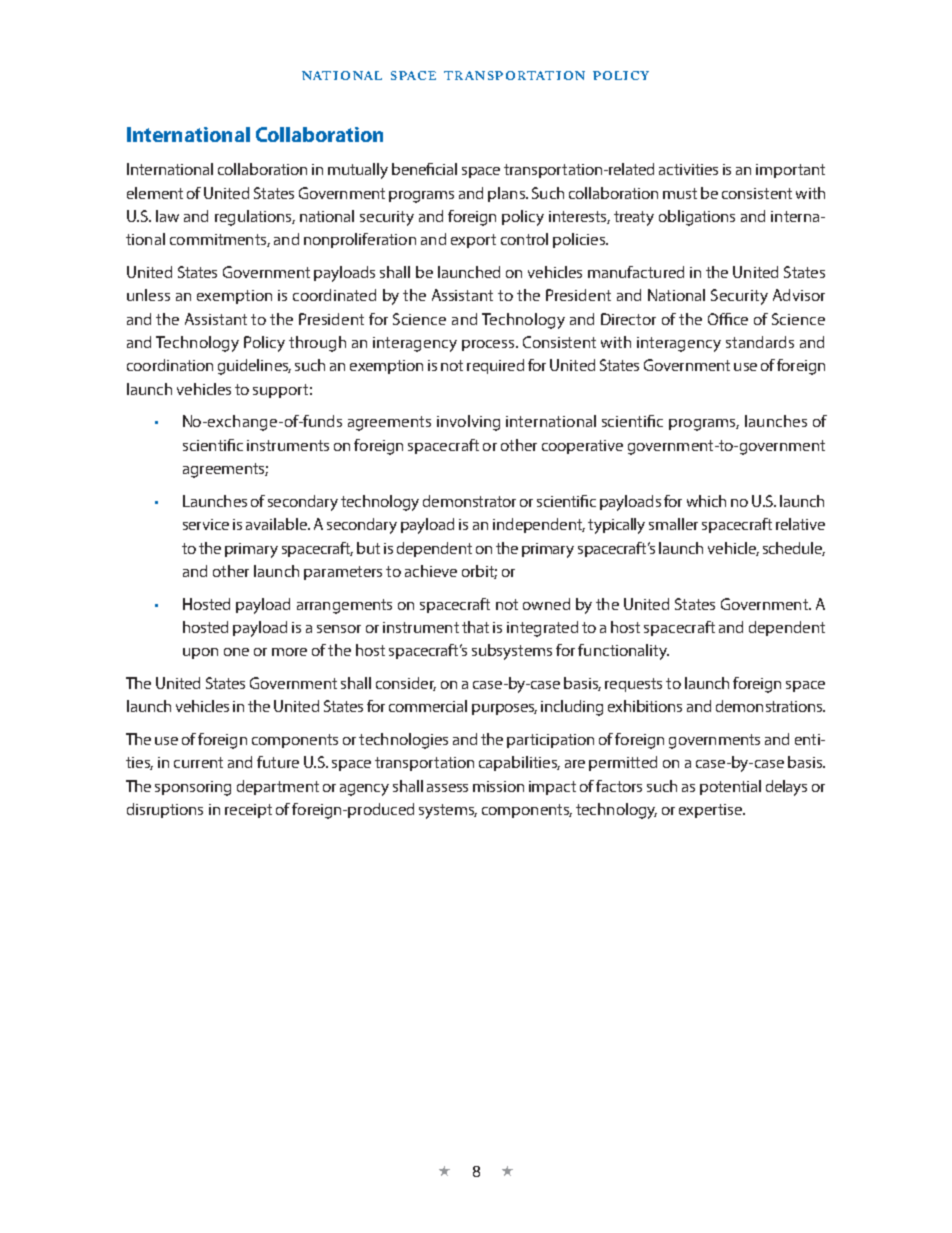  I want to click on standards, so click(760, 342).
